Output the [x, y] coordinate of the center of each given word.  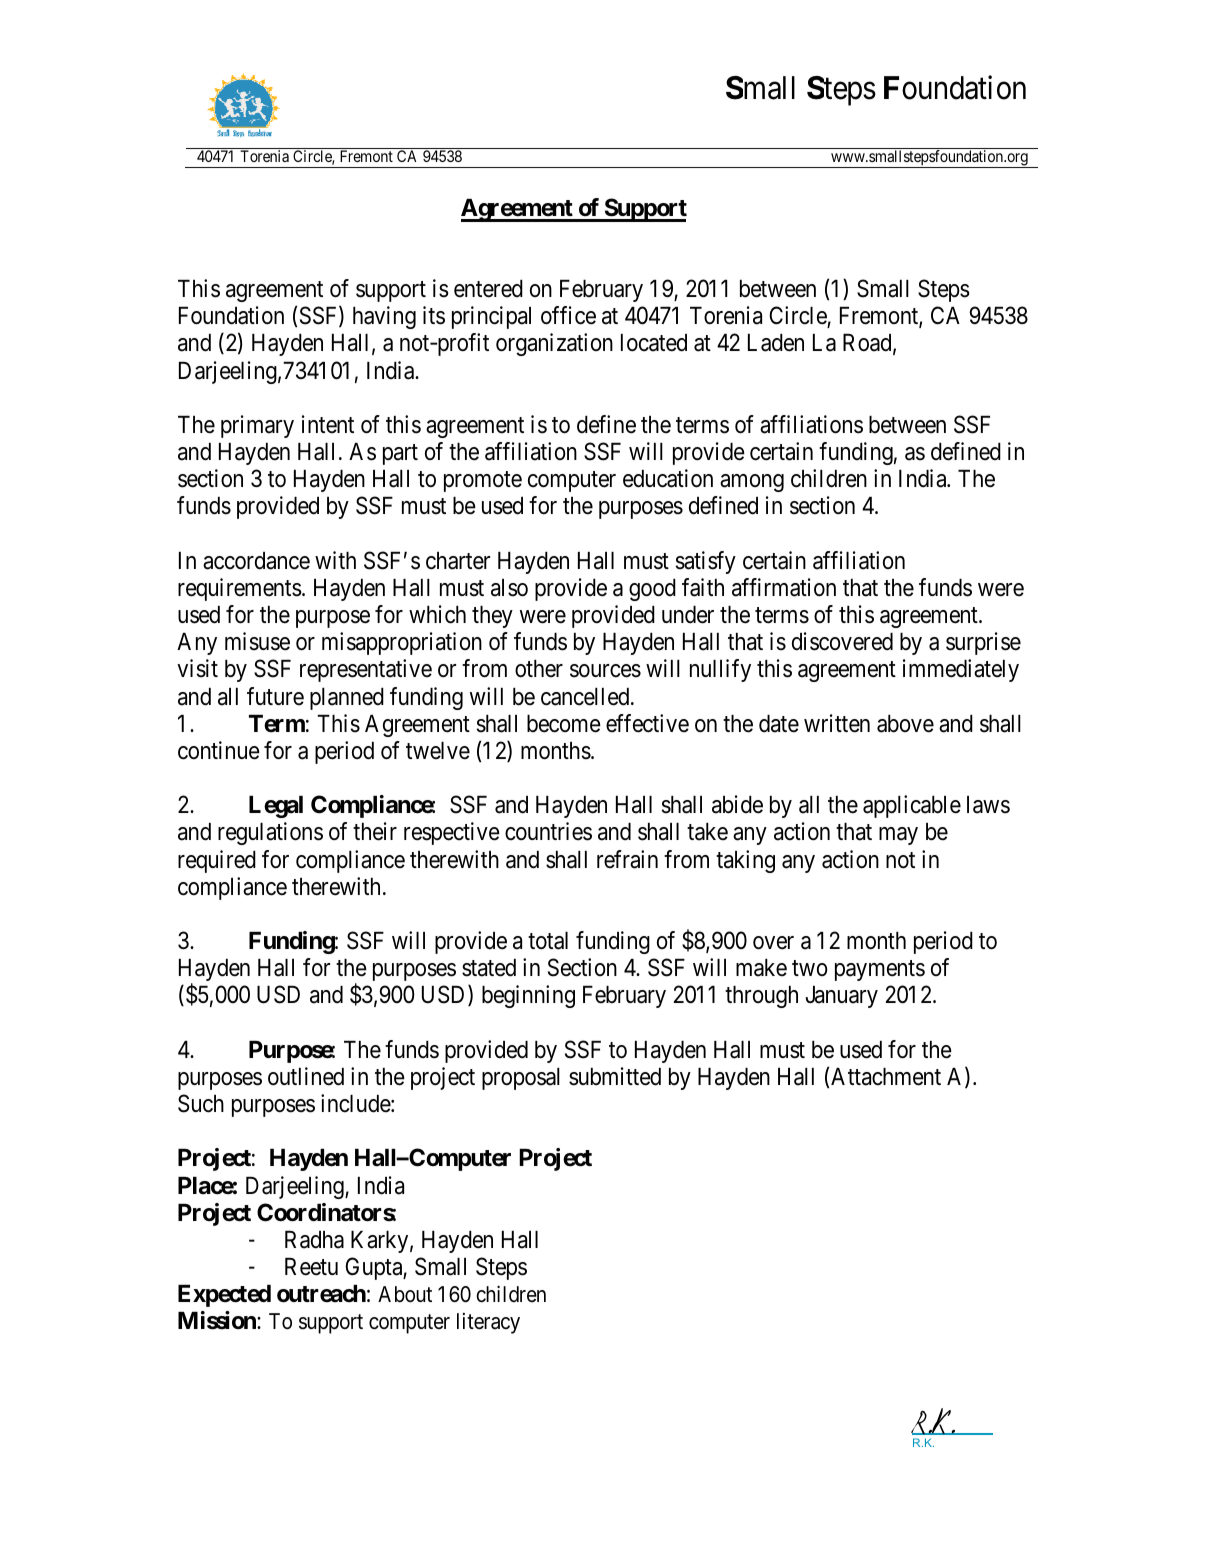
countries [548, 831]
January [842, 997]
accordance [256, 561]
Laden [776, 343]
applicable [912, 806]
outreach [321, 1294]
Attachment [886, 1077]
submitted [615, 1076]
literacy [488, 1323]
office [568, 315]
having [384, 317]
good [652, 590]
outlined [306, 1076]
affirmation [784, 587]
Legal [276, 807]
